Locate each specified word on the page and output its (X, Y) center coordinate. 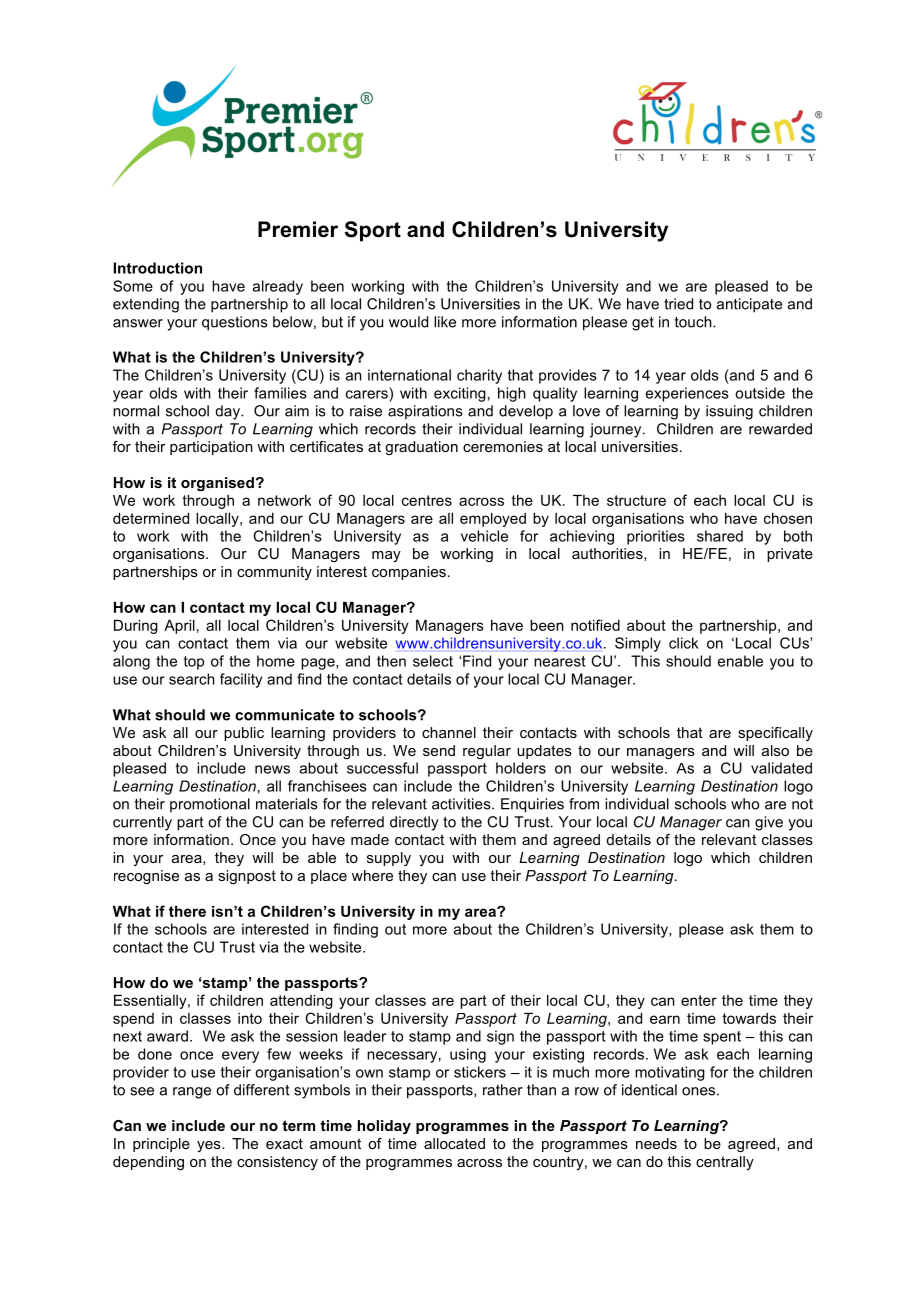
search (192, 679)
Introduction (157, 268)
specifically (775, 734)
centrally (725, 1163)
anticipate (749, 305)
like (445, 322)
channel (449, 732)
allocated (454, 1143)
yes (210, 1146)
